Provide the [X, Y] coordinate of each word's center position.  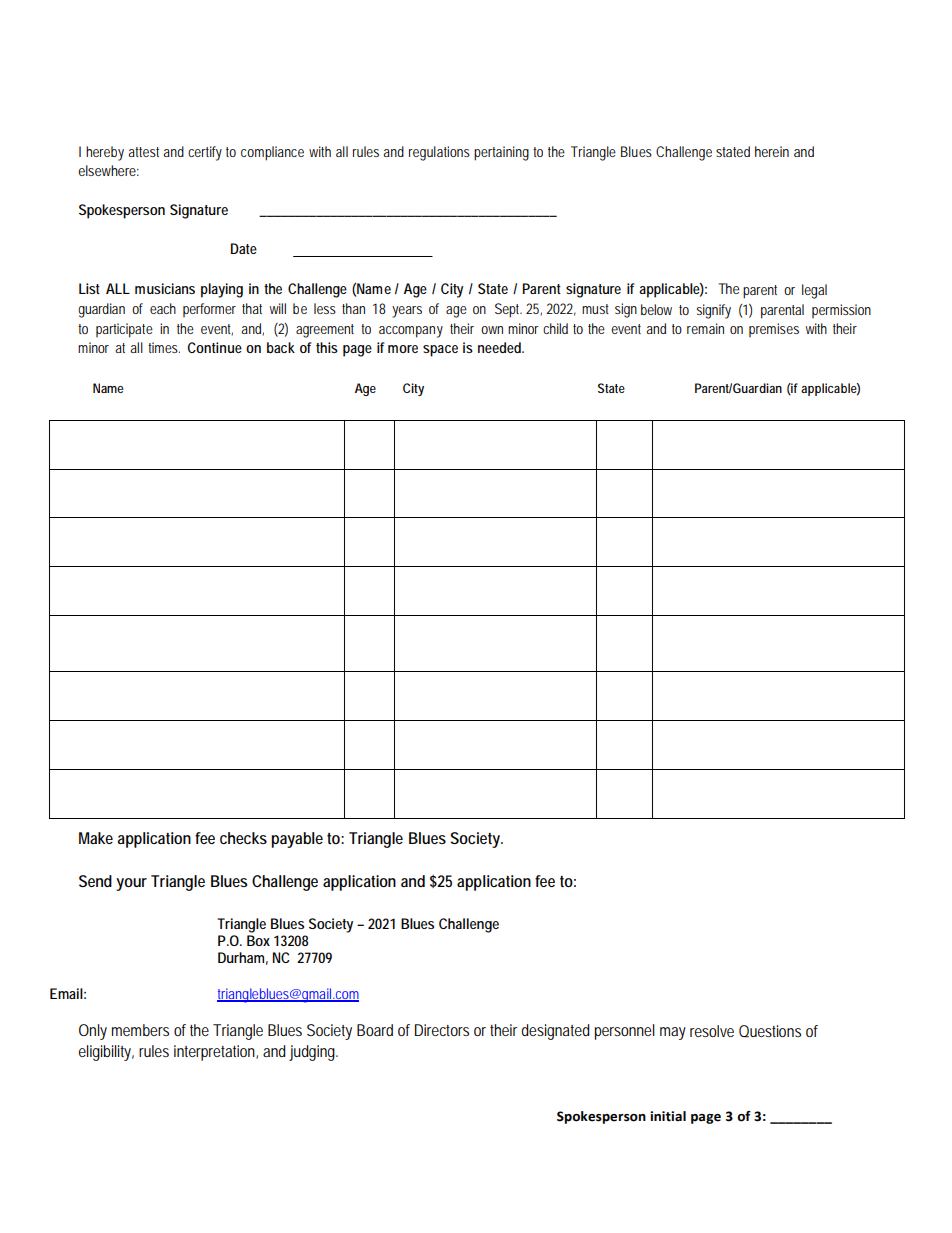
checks [243, 838]
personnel [625, 1032]
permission [841, 311]
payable [299, 840]
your [131, 884]
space [440, 351]
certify [205, 153]
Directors [442, 1030]
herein [772, 151]
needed [501, 347]
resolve [712, 1031]
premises [774, 330]
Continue [215, 347]
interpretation [216, 1053]
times [164, 347]
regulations [439, 153]
